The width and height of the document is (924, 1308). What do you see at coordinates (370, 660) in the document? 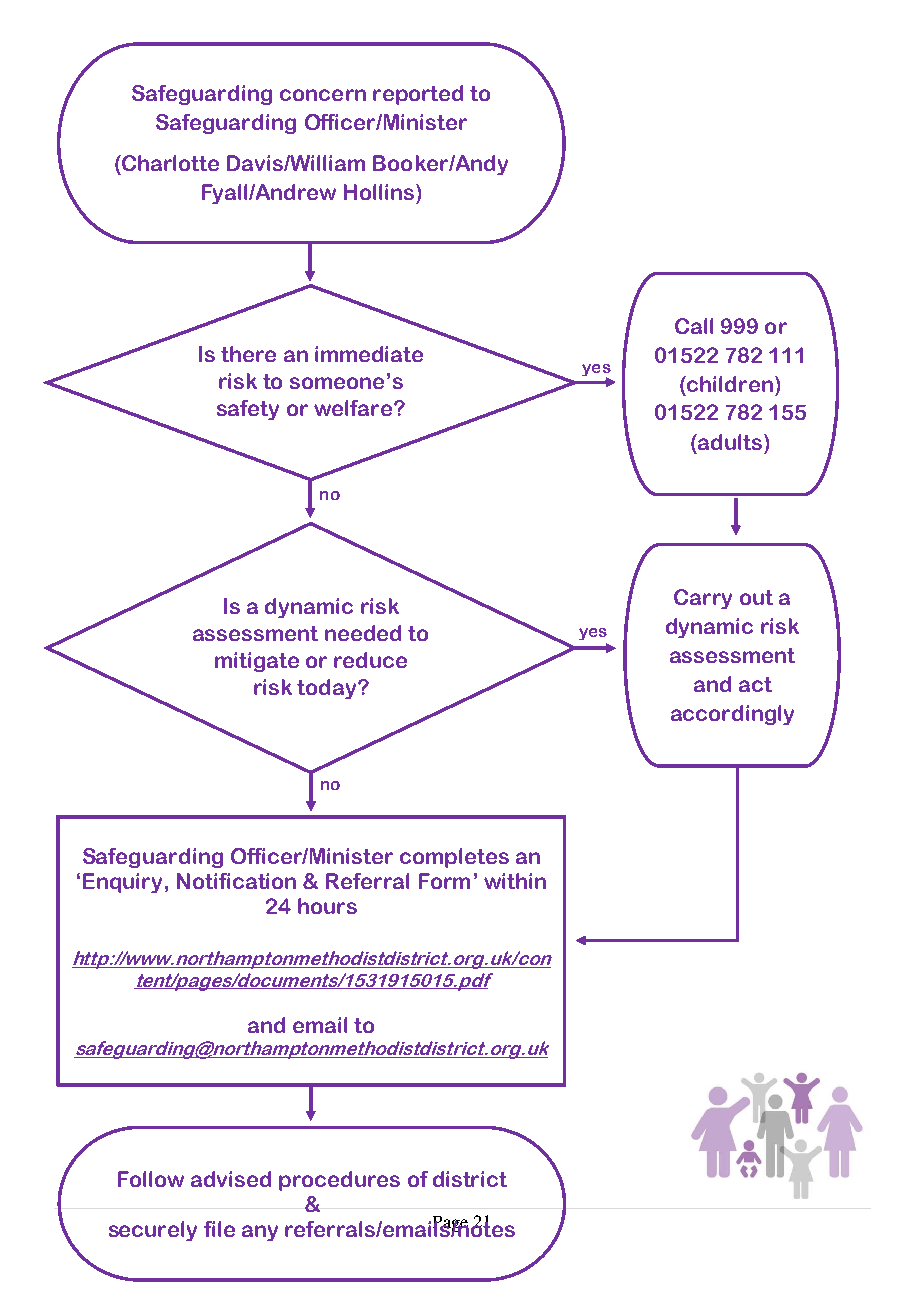
I see `reduce` at bounding box center [370, 660].
